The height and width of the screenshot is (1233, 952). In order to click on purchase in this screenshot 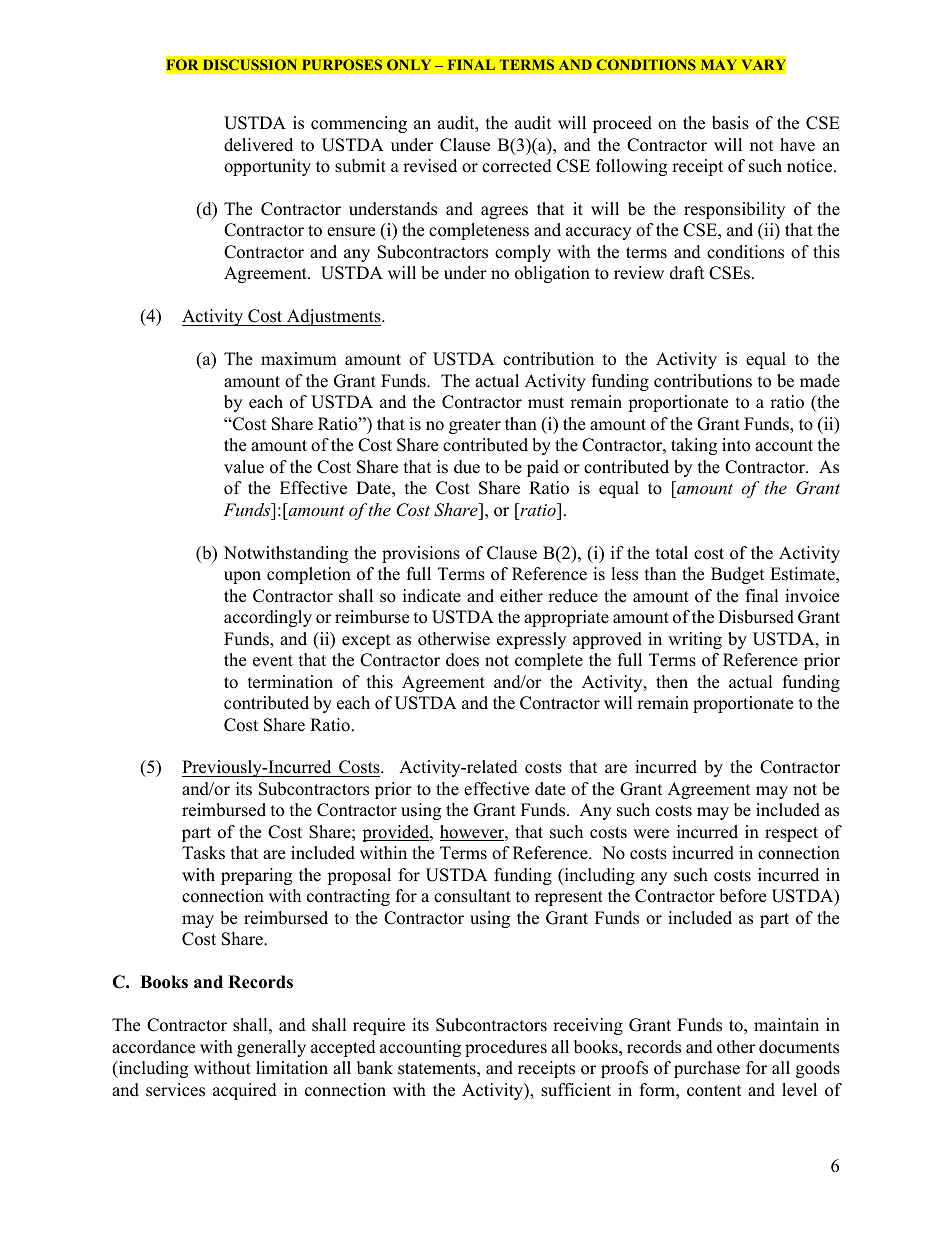, I will do `click(707, 1069)`.
